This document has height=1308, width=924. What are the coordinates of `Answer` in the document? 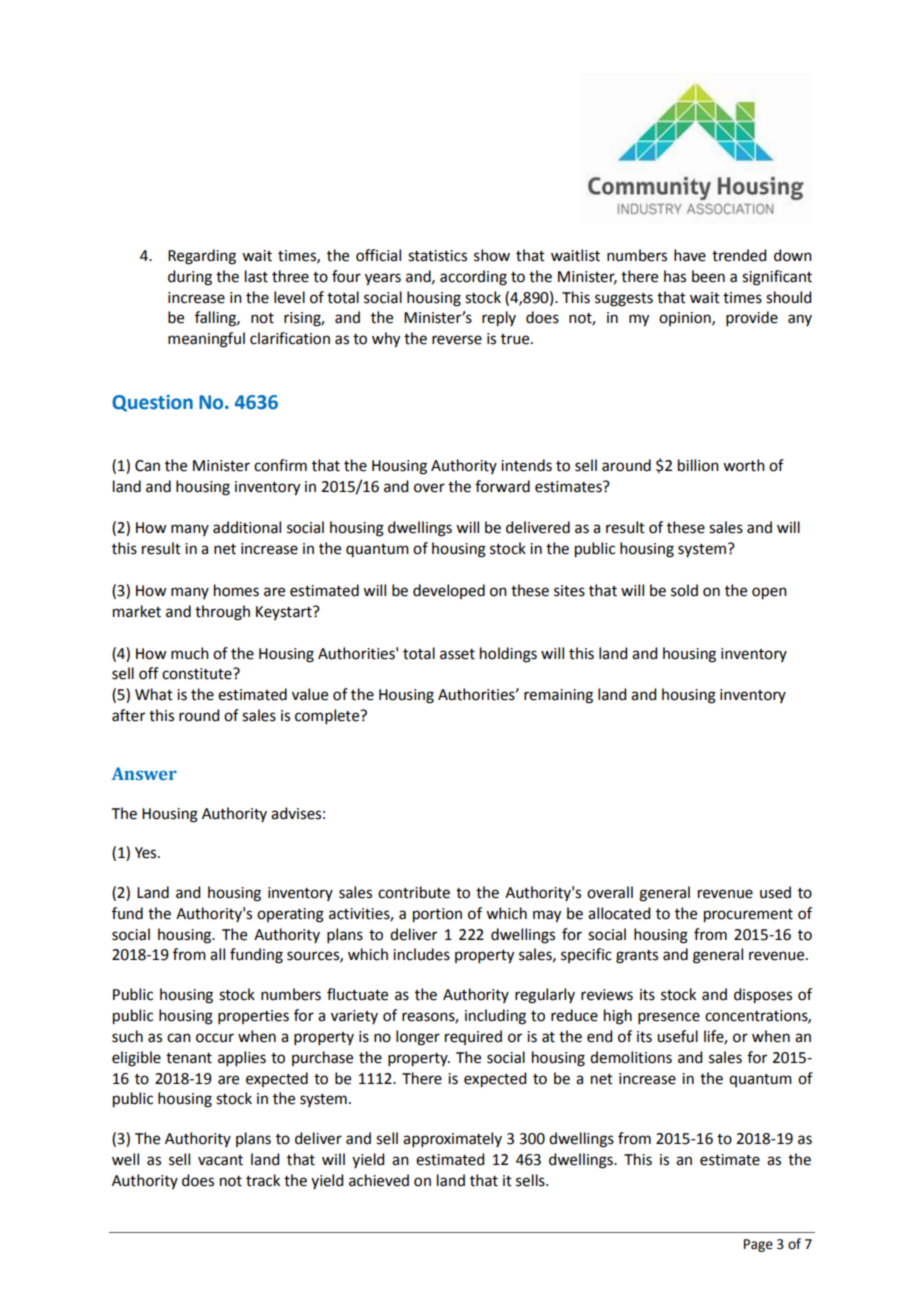 It's located at (144, 773).
